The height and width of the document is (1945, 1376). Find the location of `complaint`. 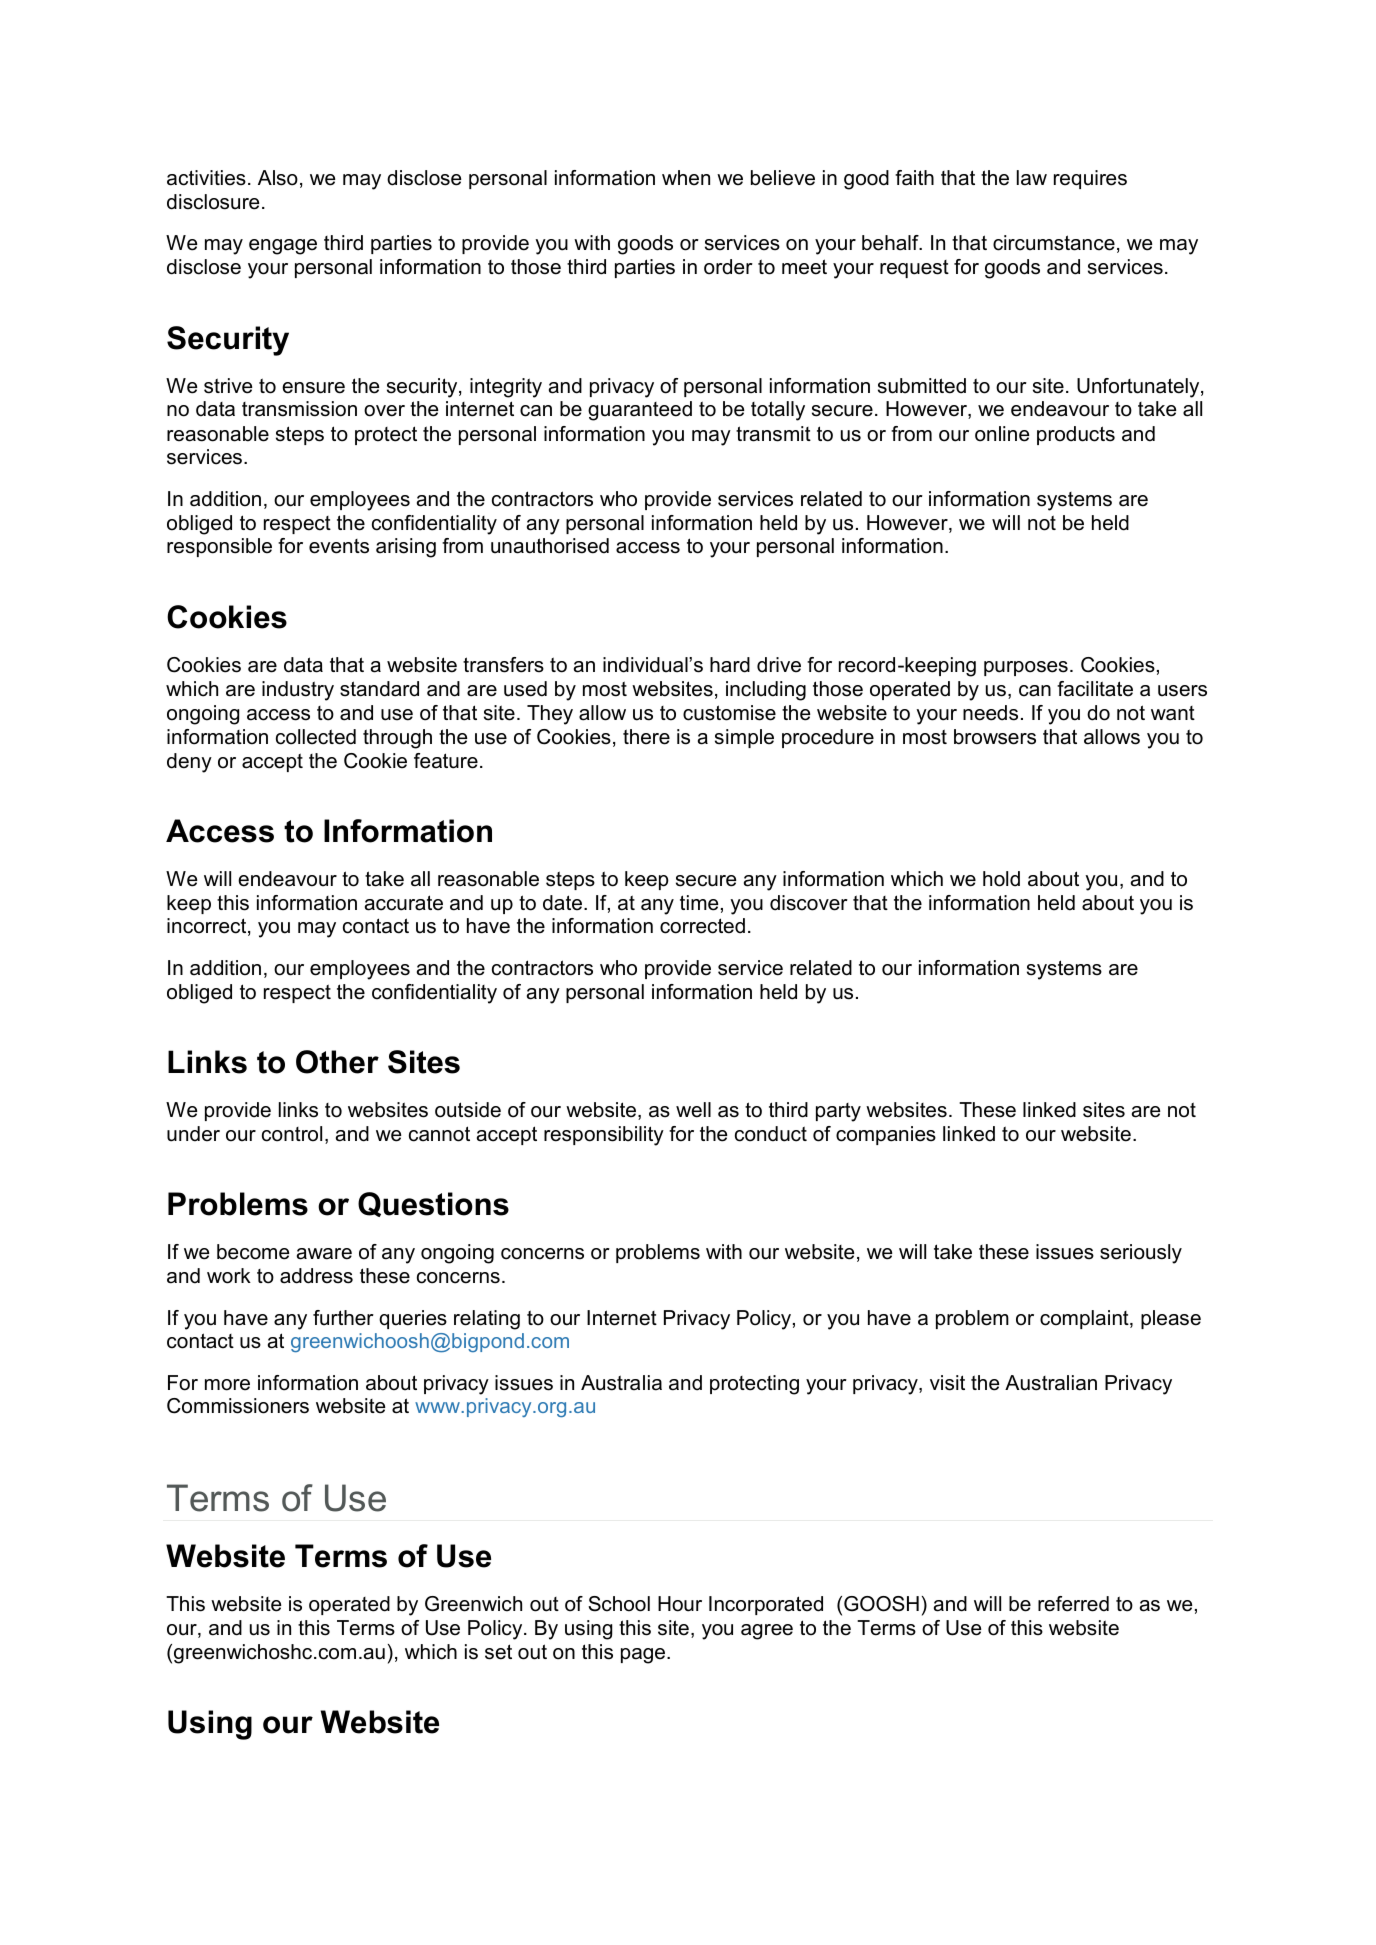

complaint is located at coordinates (1085, 1319).
